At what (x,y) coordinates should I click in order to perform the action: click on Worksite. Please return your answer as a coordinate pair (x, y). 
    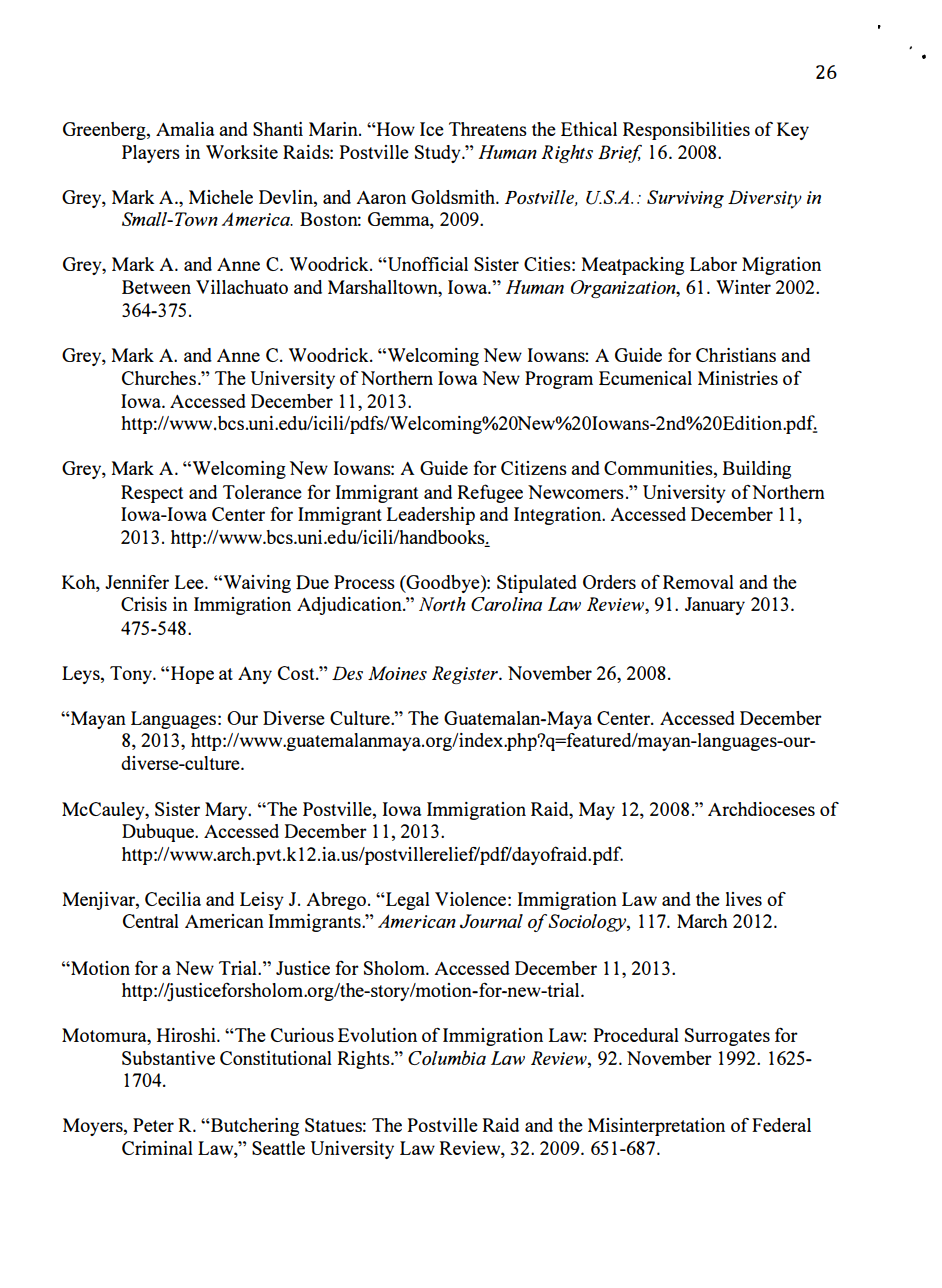
    Looking at the image, I should click on (242, 152).
